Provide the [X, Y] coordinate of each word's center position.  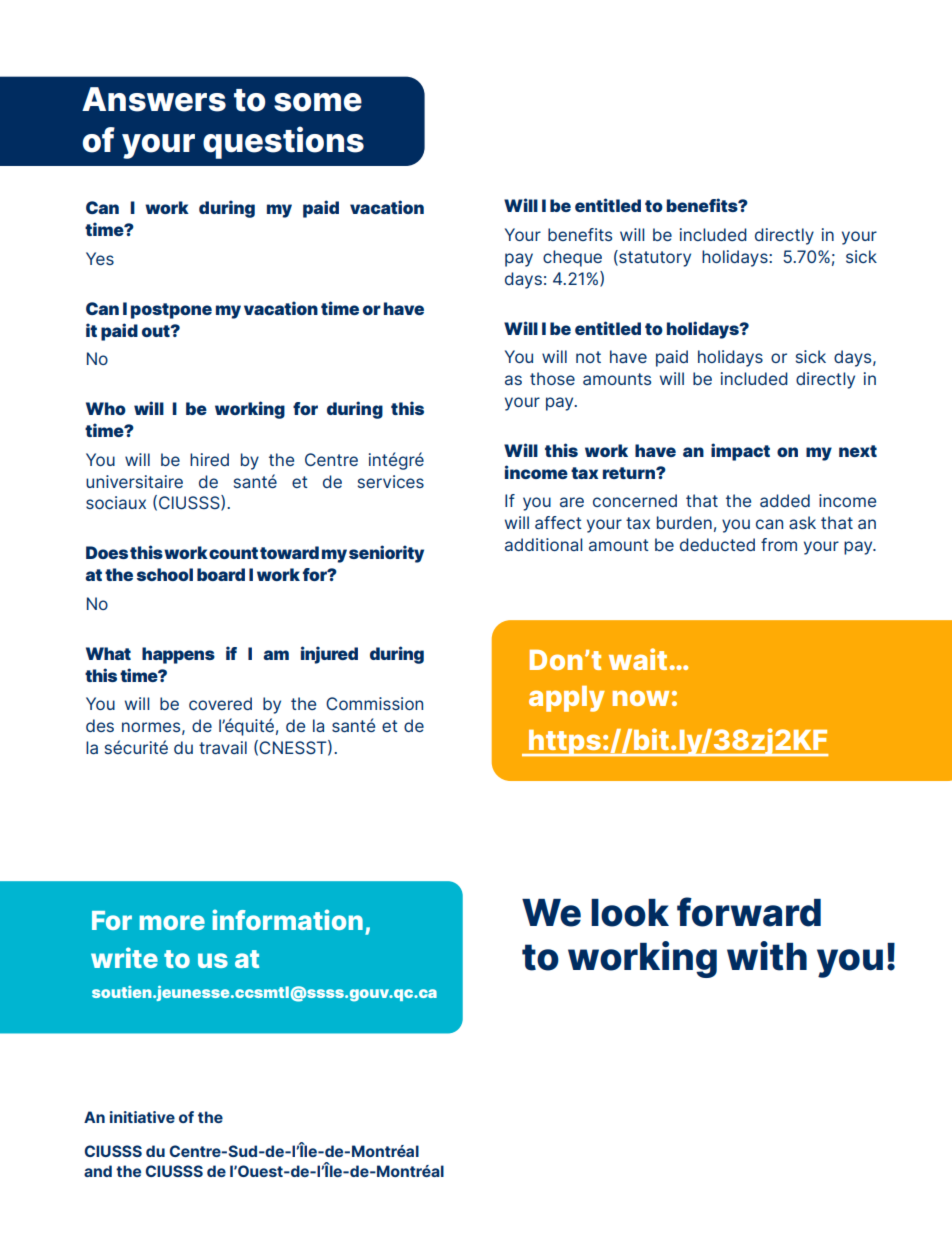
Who [106, 408]
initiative [142, 1117]
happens [178, 655]
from [779, 544]
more [172, 922]
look [630, 913]
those [552, 378]
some [318, 102]
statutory [654, 258]
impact [740, 452]
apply [567, 699]
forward [749, 912]
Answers [154, 99]
